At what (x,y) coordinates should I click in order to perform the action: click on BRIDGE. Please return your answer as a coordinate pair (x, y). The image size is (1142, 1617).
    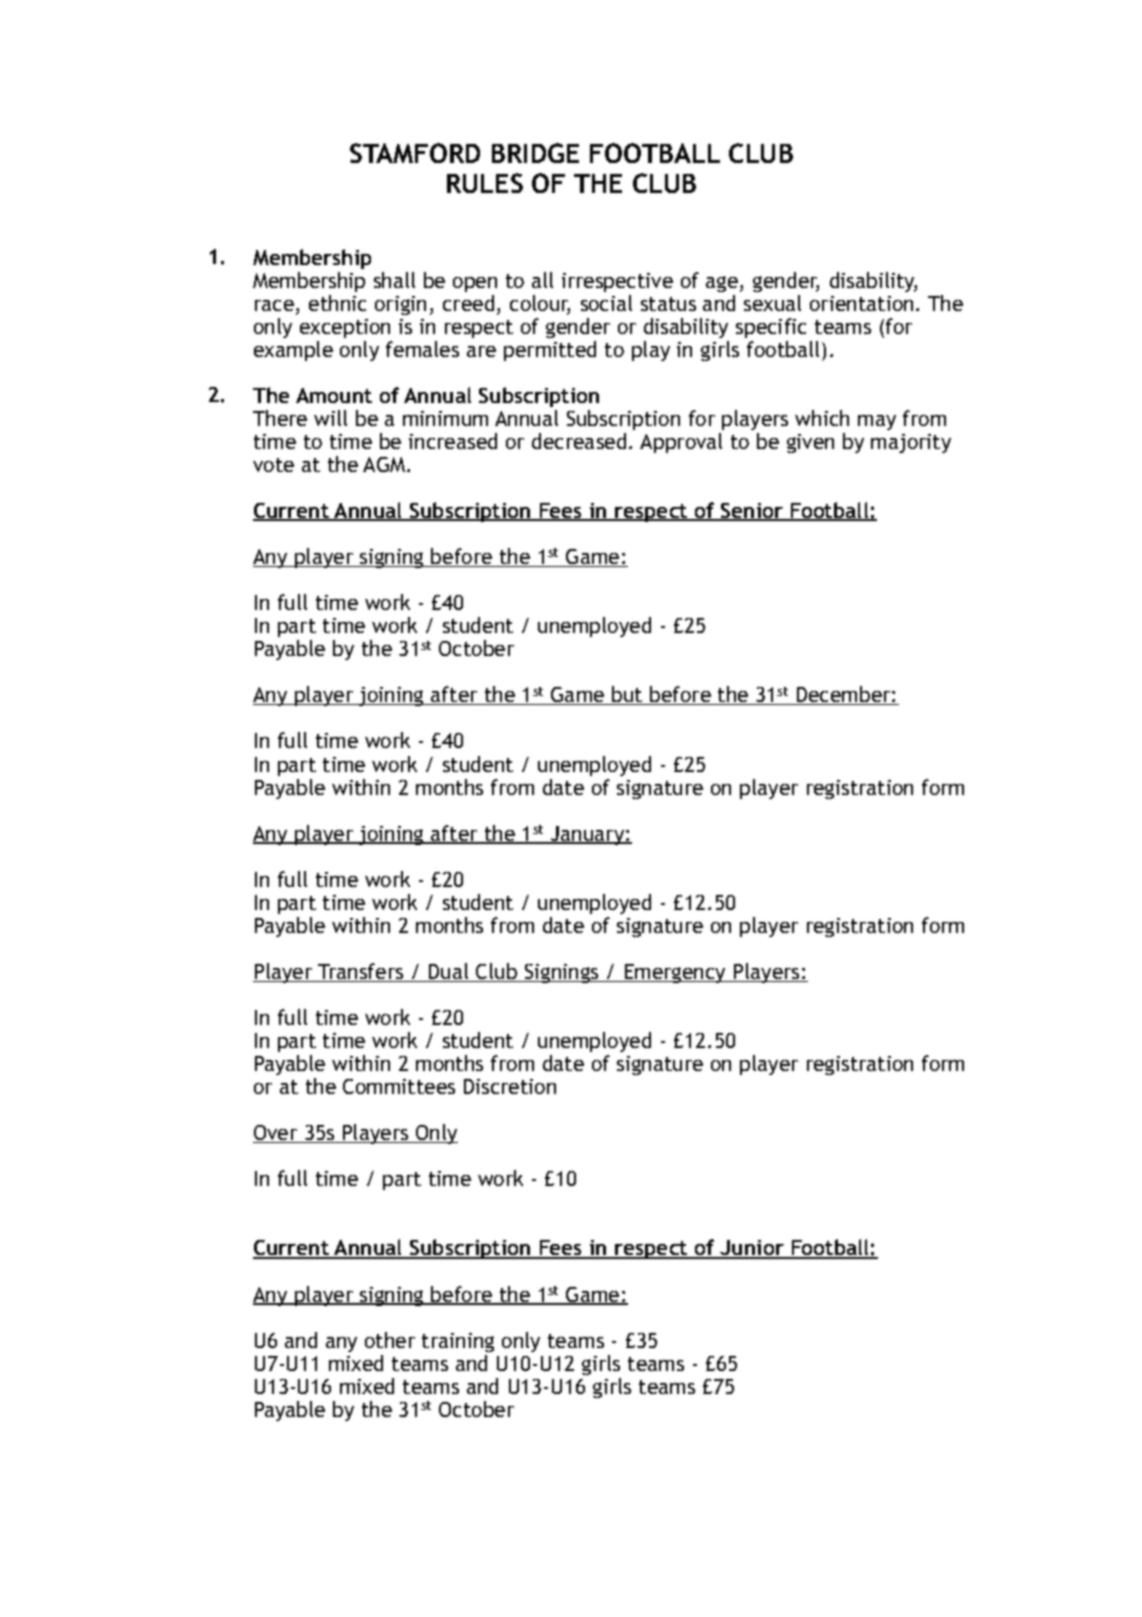
    Looking at the image, I should click on (535, 153).
